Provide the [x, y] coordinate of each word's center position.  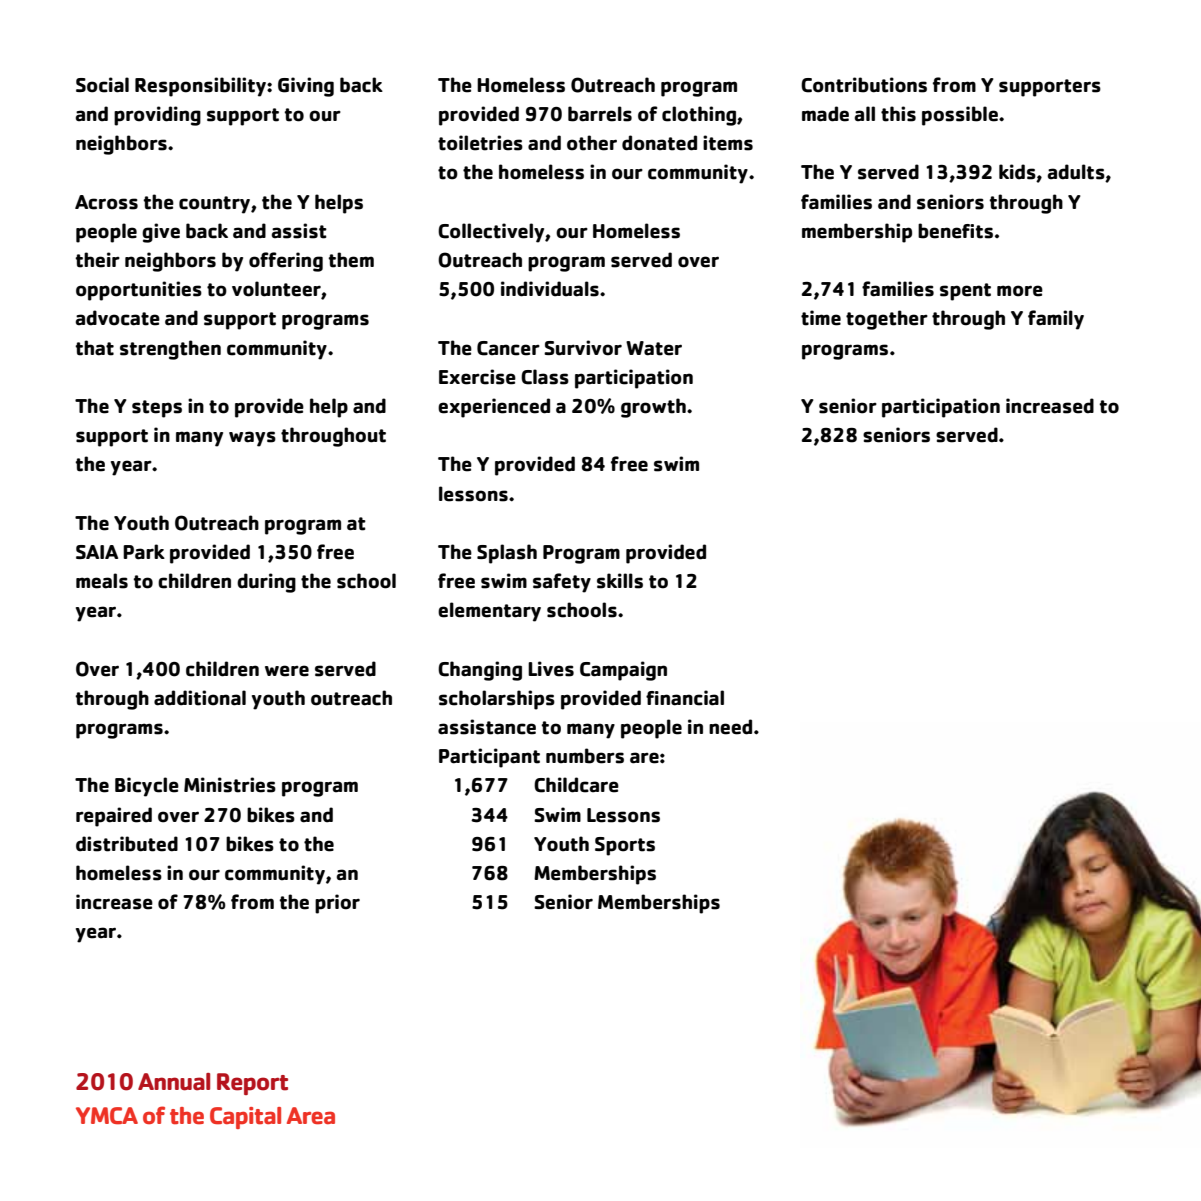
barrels [600, 114]
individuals [551, 289]
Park [144, 552]
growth [654, 408]
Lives [551, 669]
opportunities [139, 291]
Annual [174, 1082]
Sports [625, 846]
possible [961, 116]
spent [965, 292]
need [732, 727]
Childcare [576, 785]
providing [157, 116]
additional [200, 698]
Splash [507, 554]
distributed [127, 844]
